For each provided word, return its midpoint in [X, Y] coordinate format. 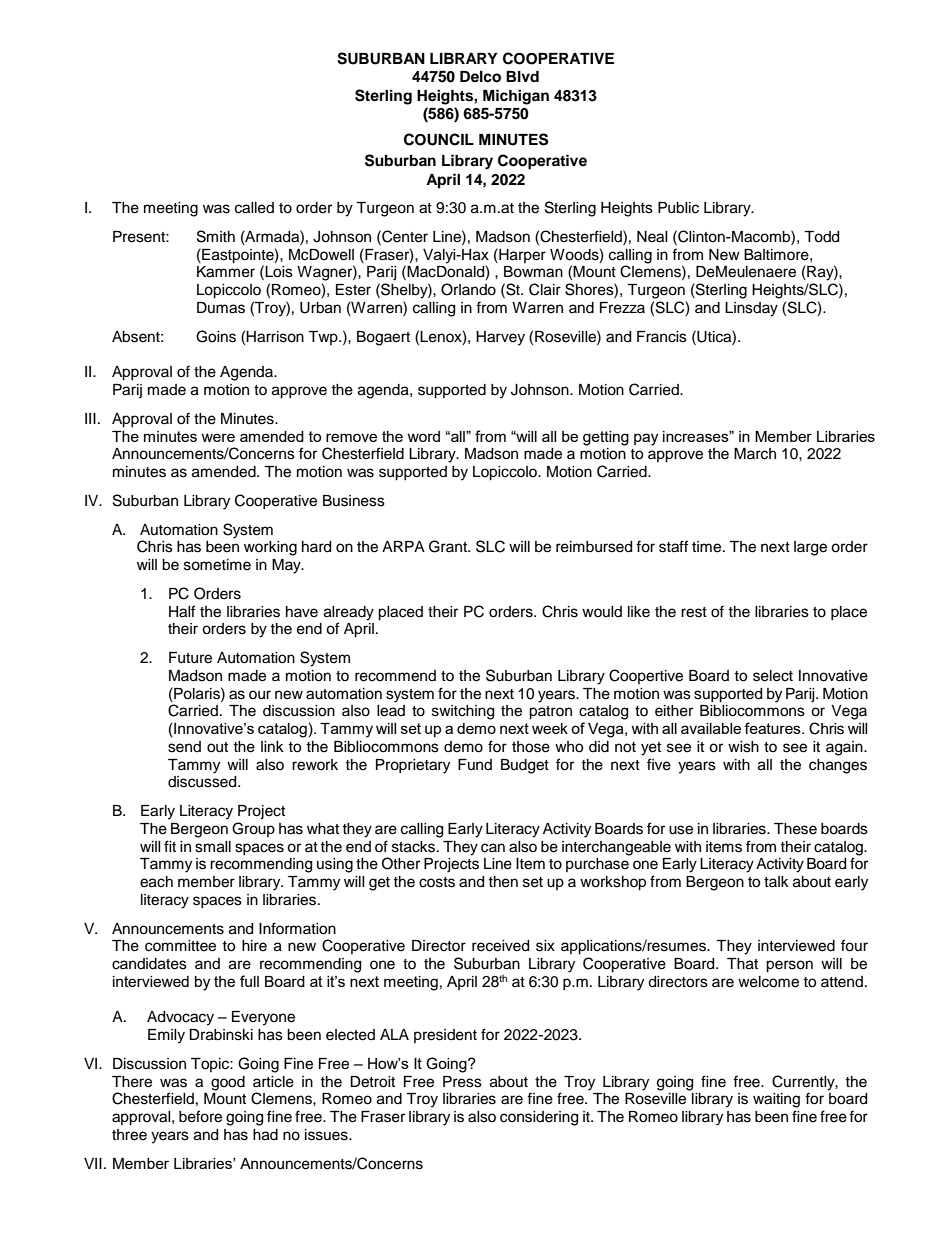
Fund [475, 764]
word [423, 436]
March [755, 454]
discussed [203, 782]
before [200, 1116]
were [218, 437]
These [795, 829]
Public [678, 208]
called [254, 208]
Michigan [516, 97]
